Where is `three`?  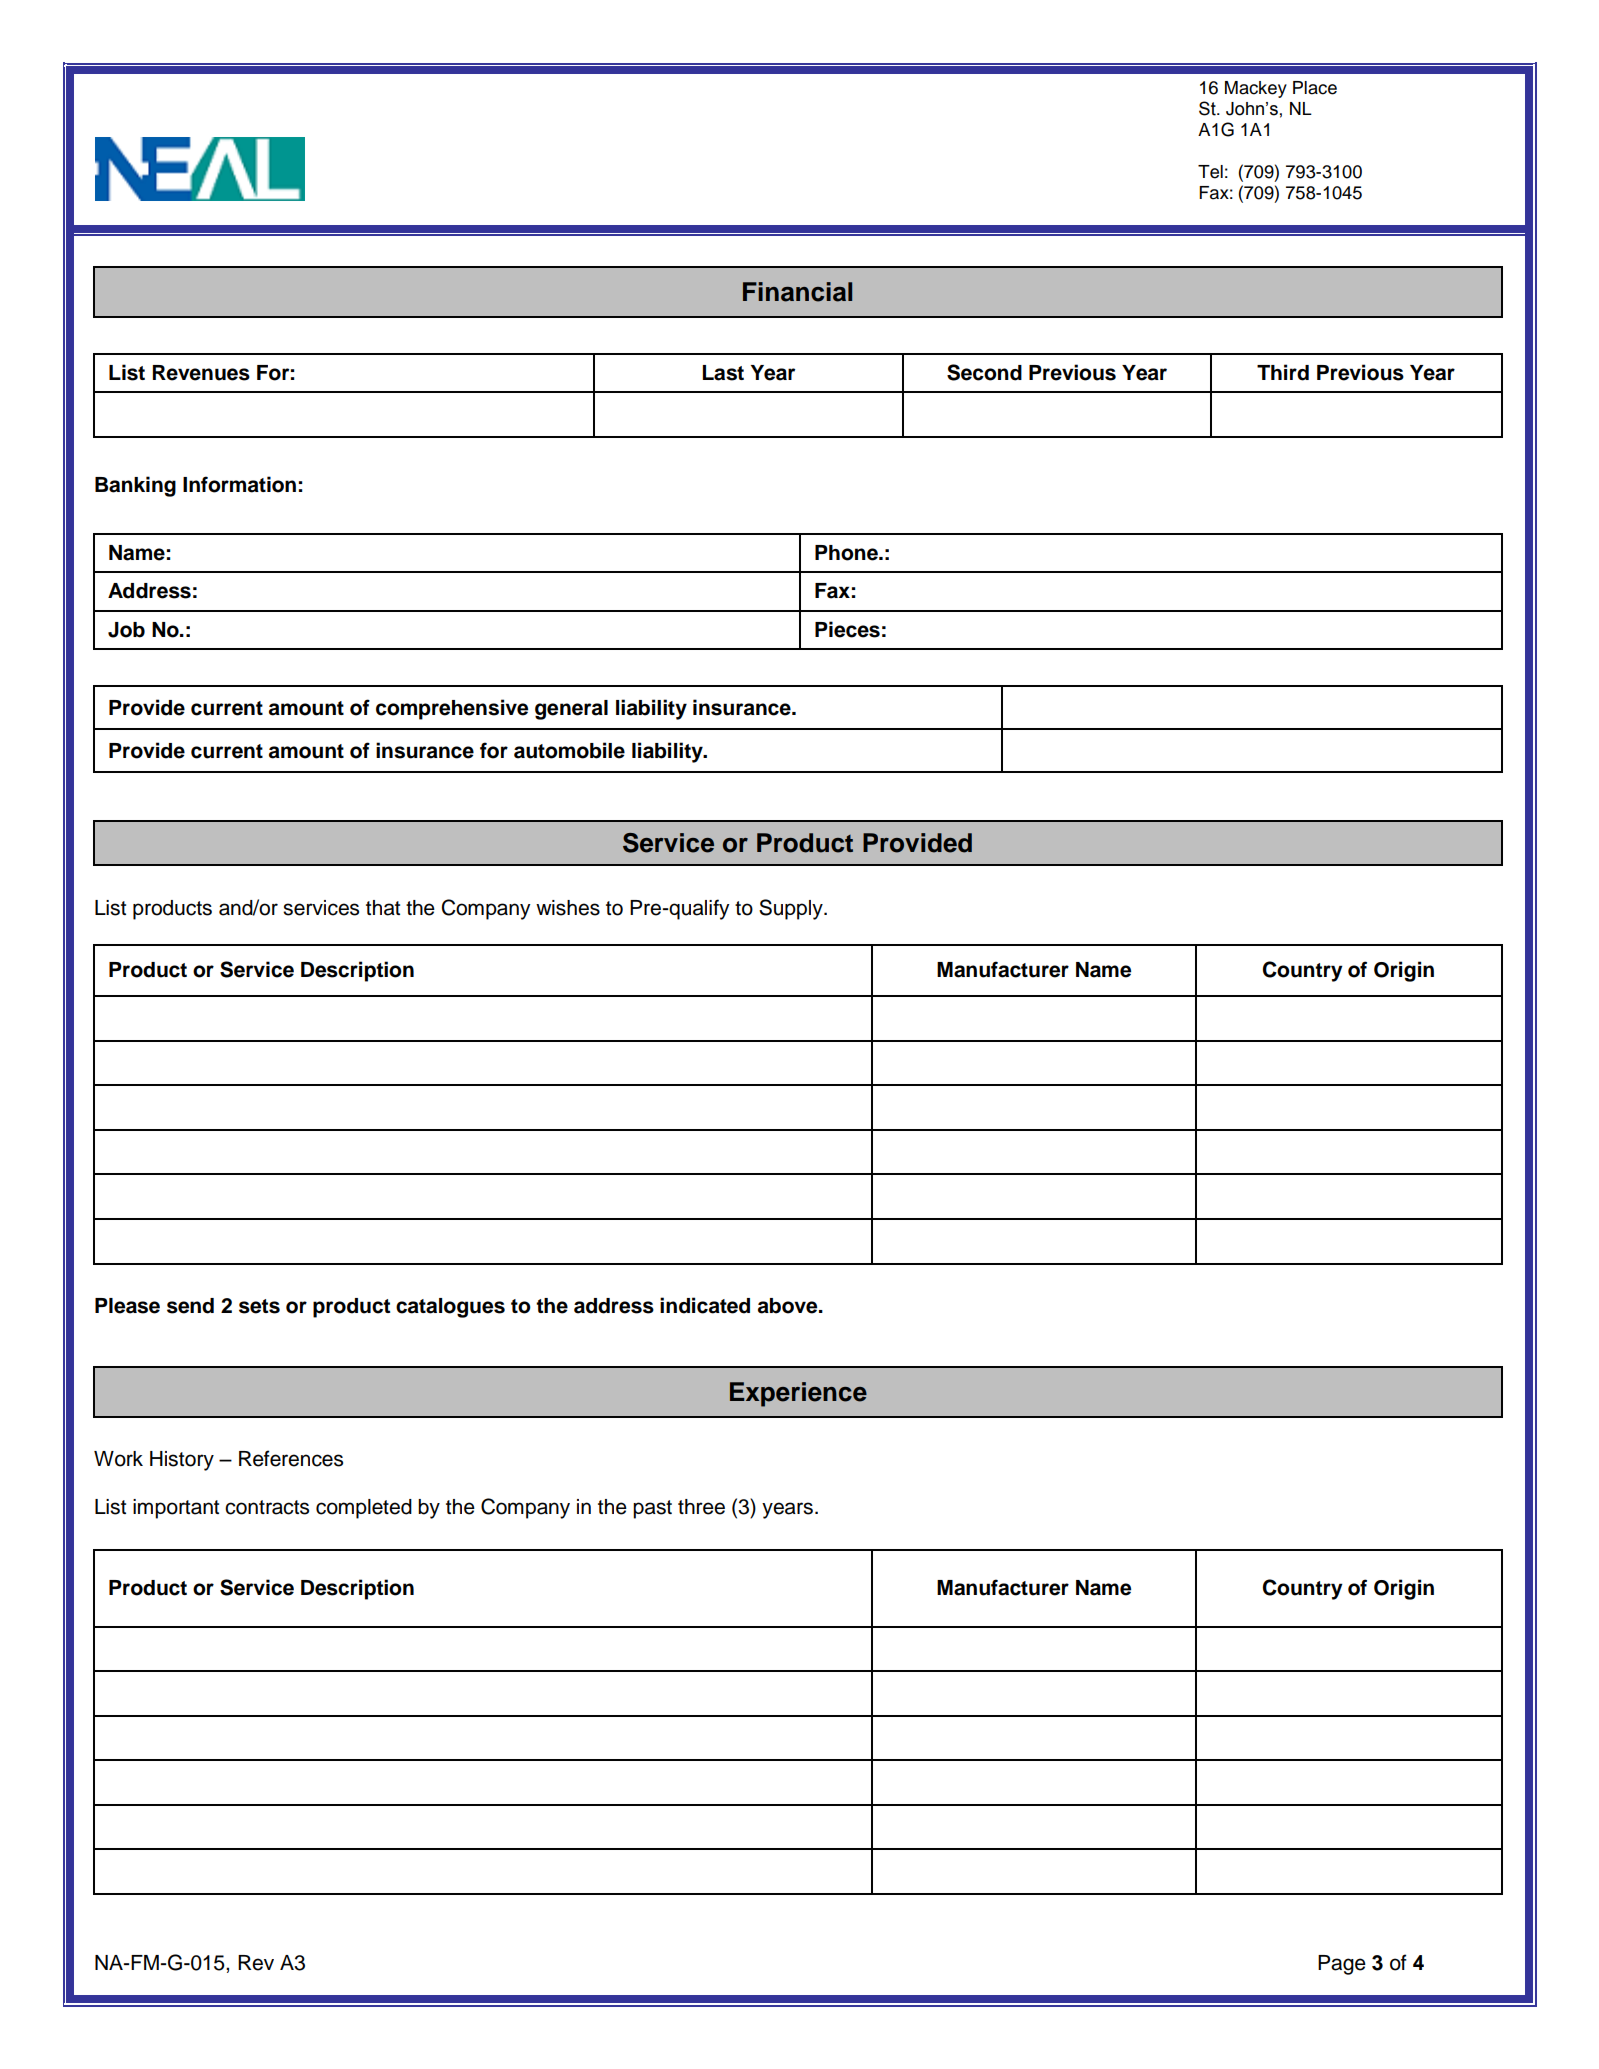
three is located at coordinates (701, 1507).
